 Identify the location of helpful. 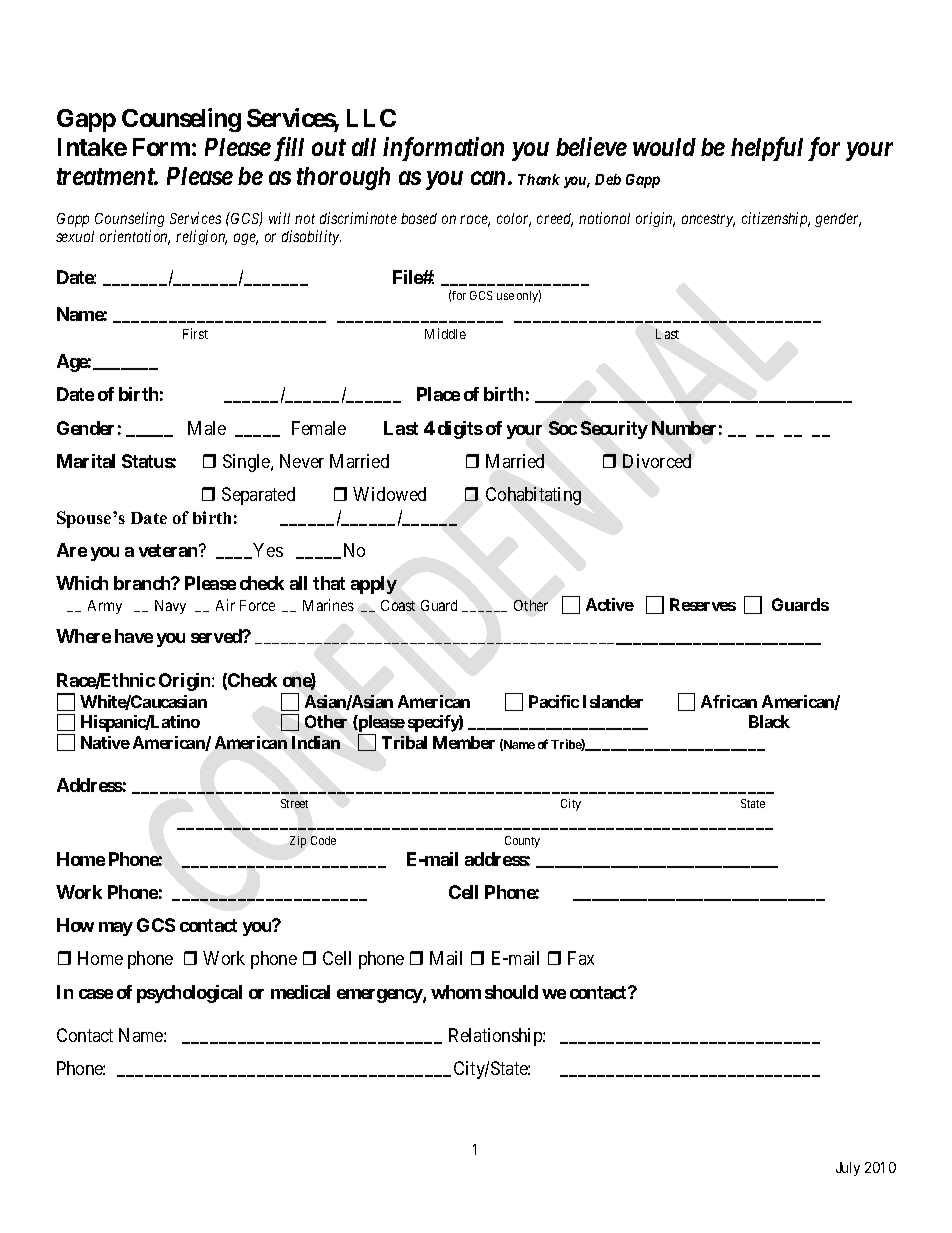
(767, 149).
